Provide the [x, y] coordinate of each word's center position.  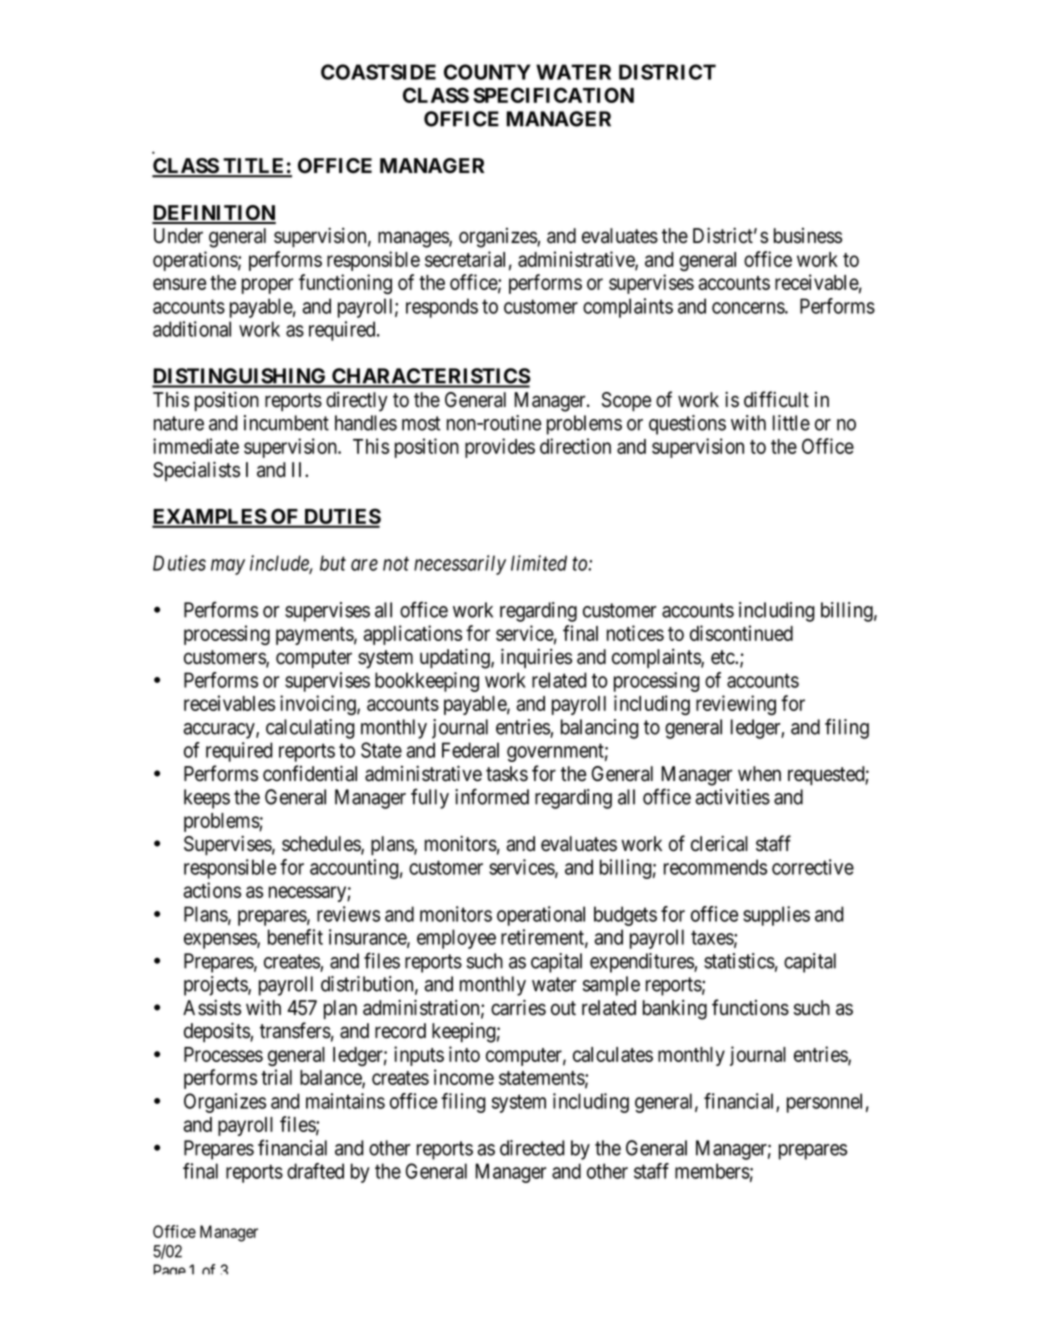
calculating [310, 729]
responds [442, 308]
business [808, 236]
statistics [739, 961]
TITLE [254, 167]
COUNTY [487, 72]
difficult [776, 399]
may [228, 567]
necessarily [460, 565]
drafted [315, 1171]
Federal [470, 750]
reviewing [736, 705]
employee [456, 939]
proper [268, 286]
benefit [295, 937]
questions [687, 425]
